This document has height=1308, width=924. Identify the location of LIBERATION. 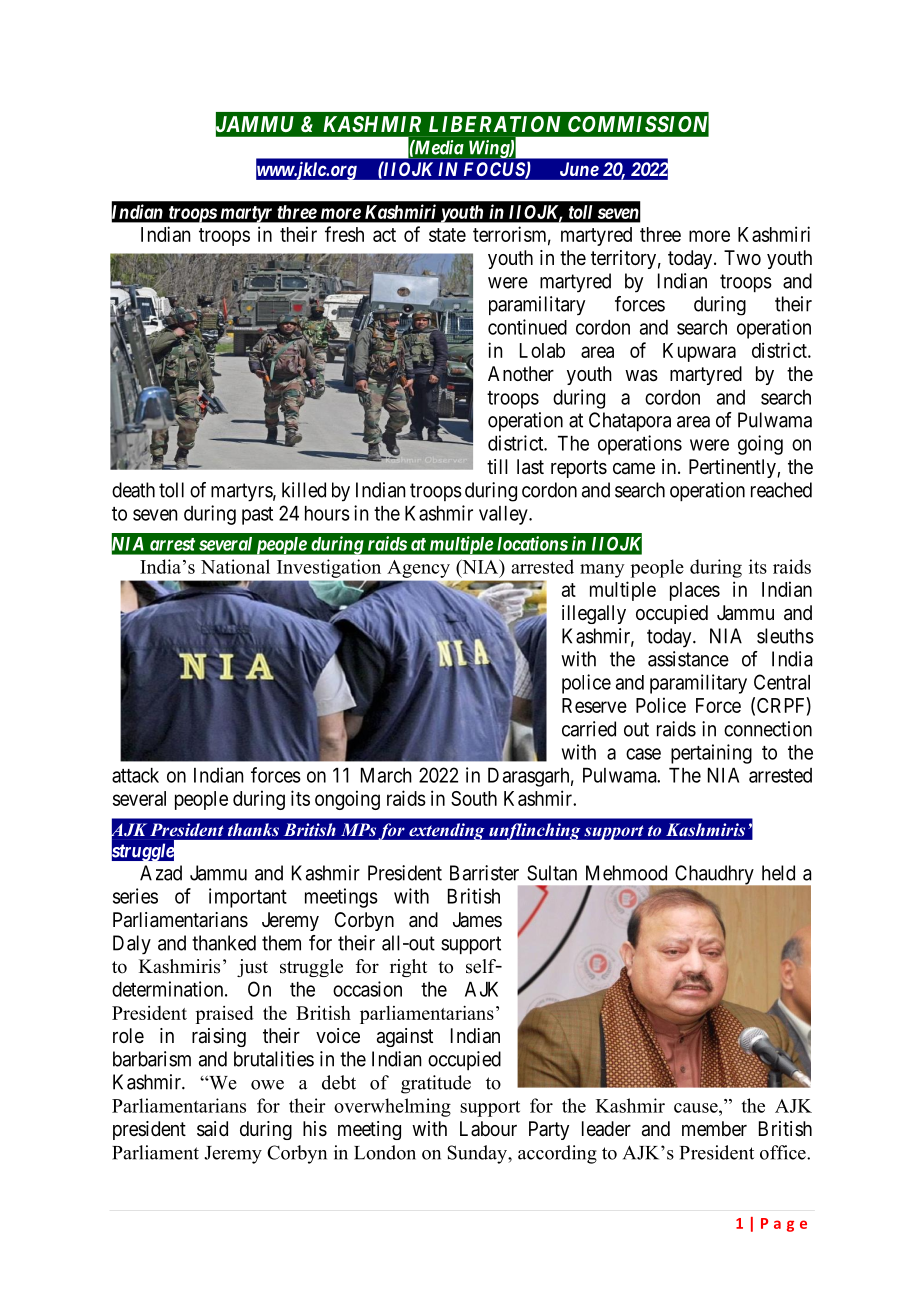
(494, 124).
